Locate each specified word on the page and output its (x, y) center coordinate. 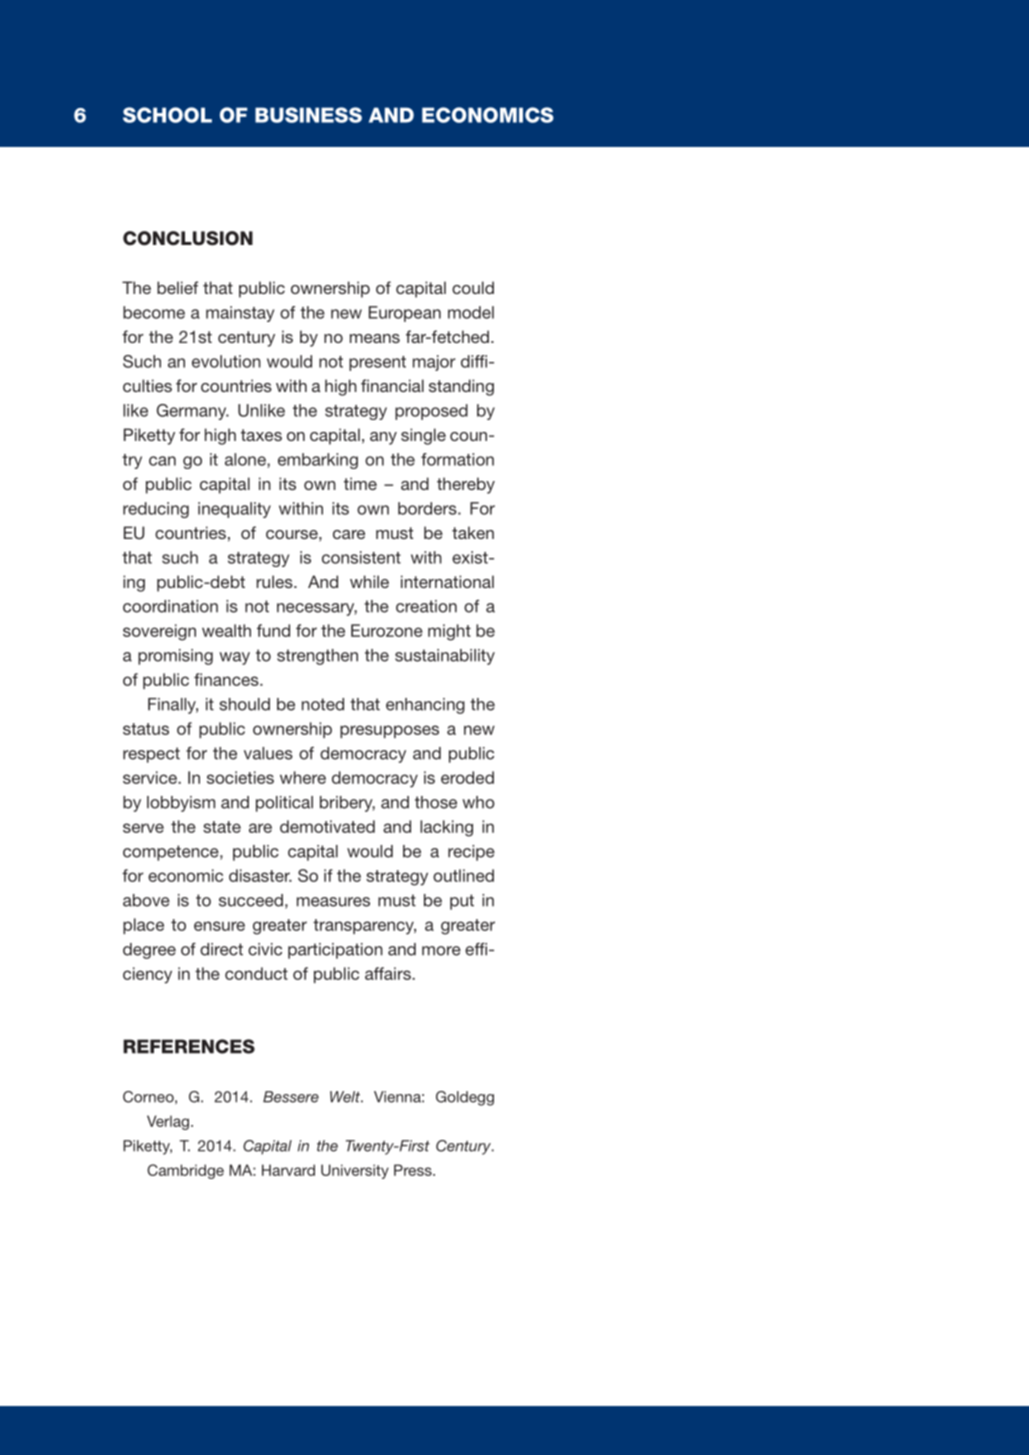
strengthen (317, 657)
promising (175, 657)
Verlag (168, 1122)
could (473, 287)
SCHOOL (167, 115)
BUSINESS (308, 115)
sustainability (445, 657)
